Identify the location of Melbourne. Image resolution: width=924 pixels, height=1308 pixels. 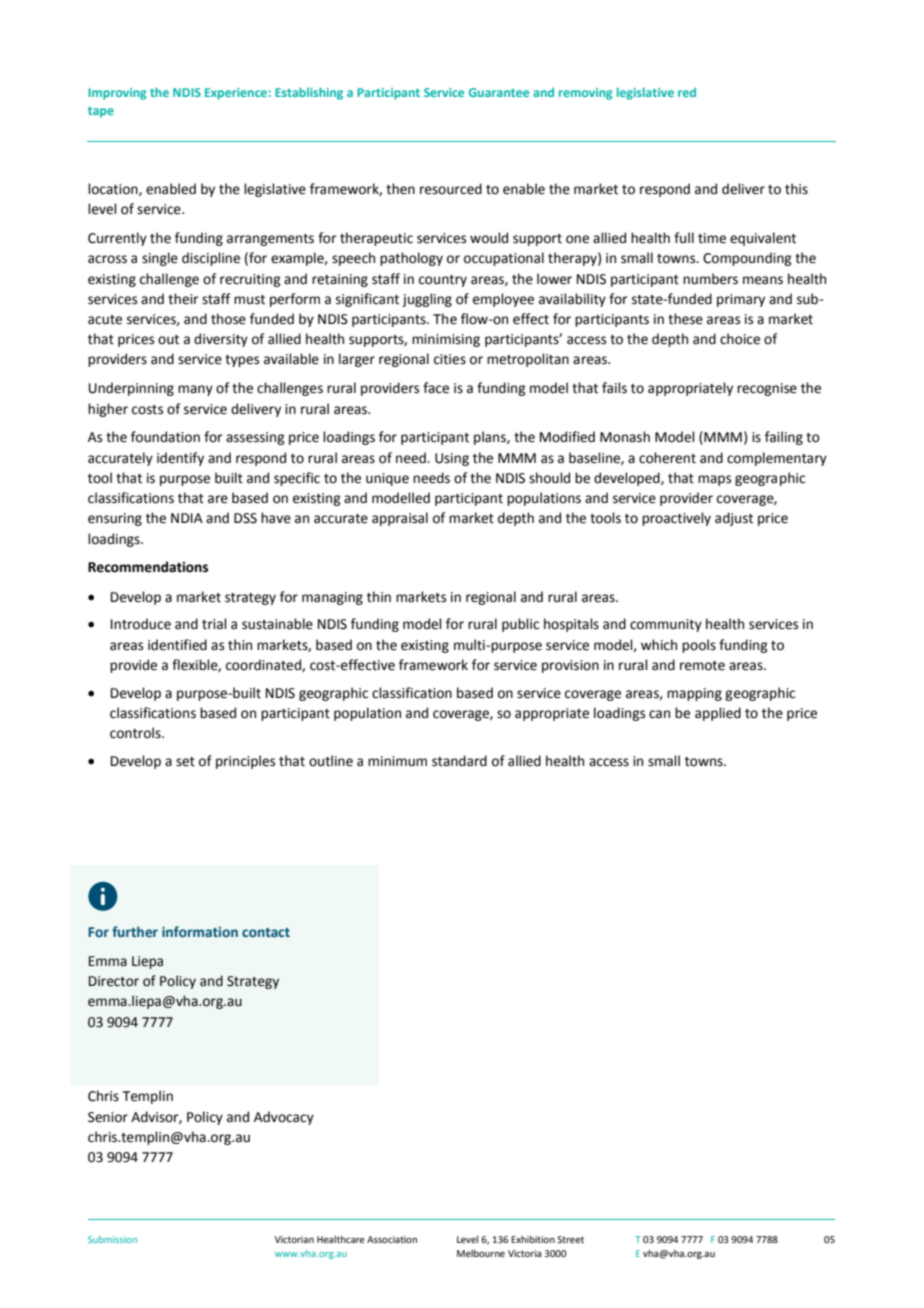
(481, 1253).
